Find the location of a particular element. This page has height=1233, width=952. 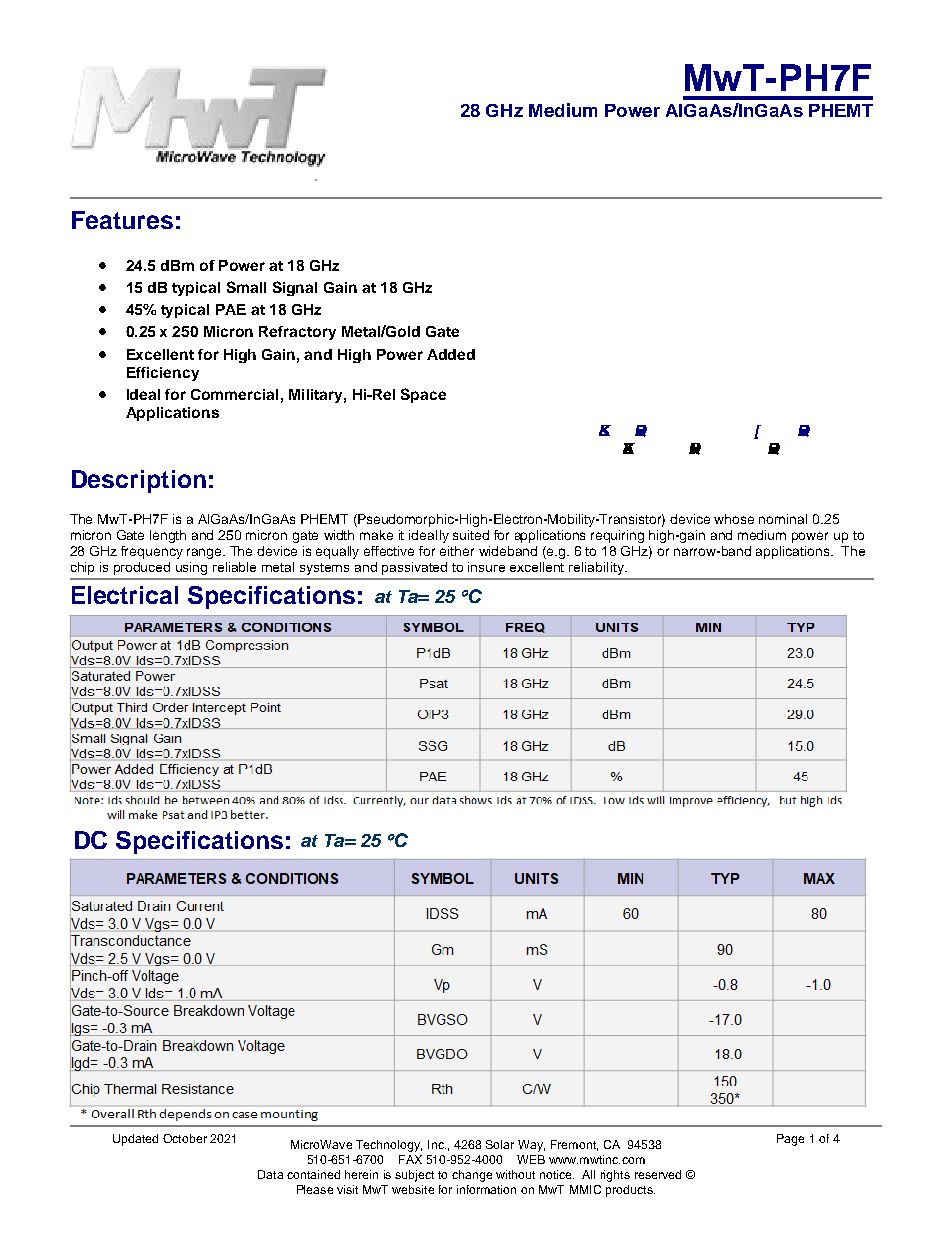

insure is located at coordinates (486, 567).
